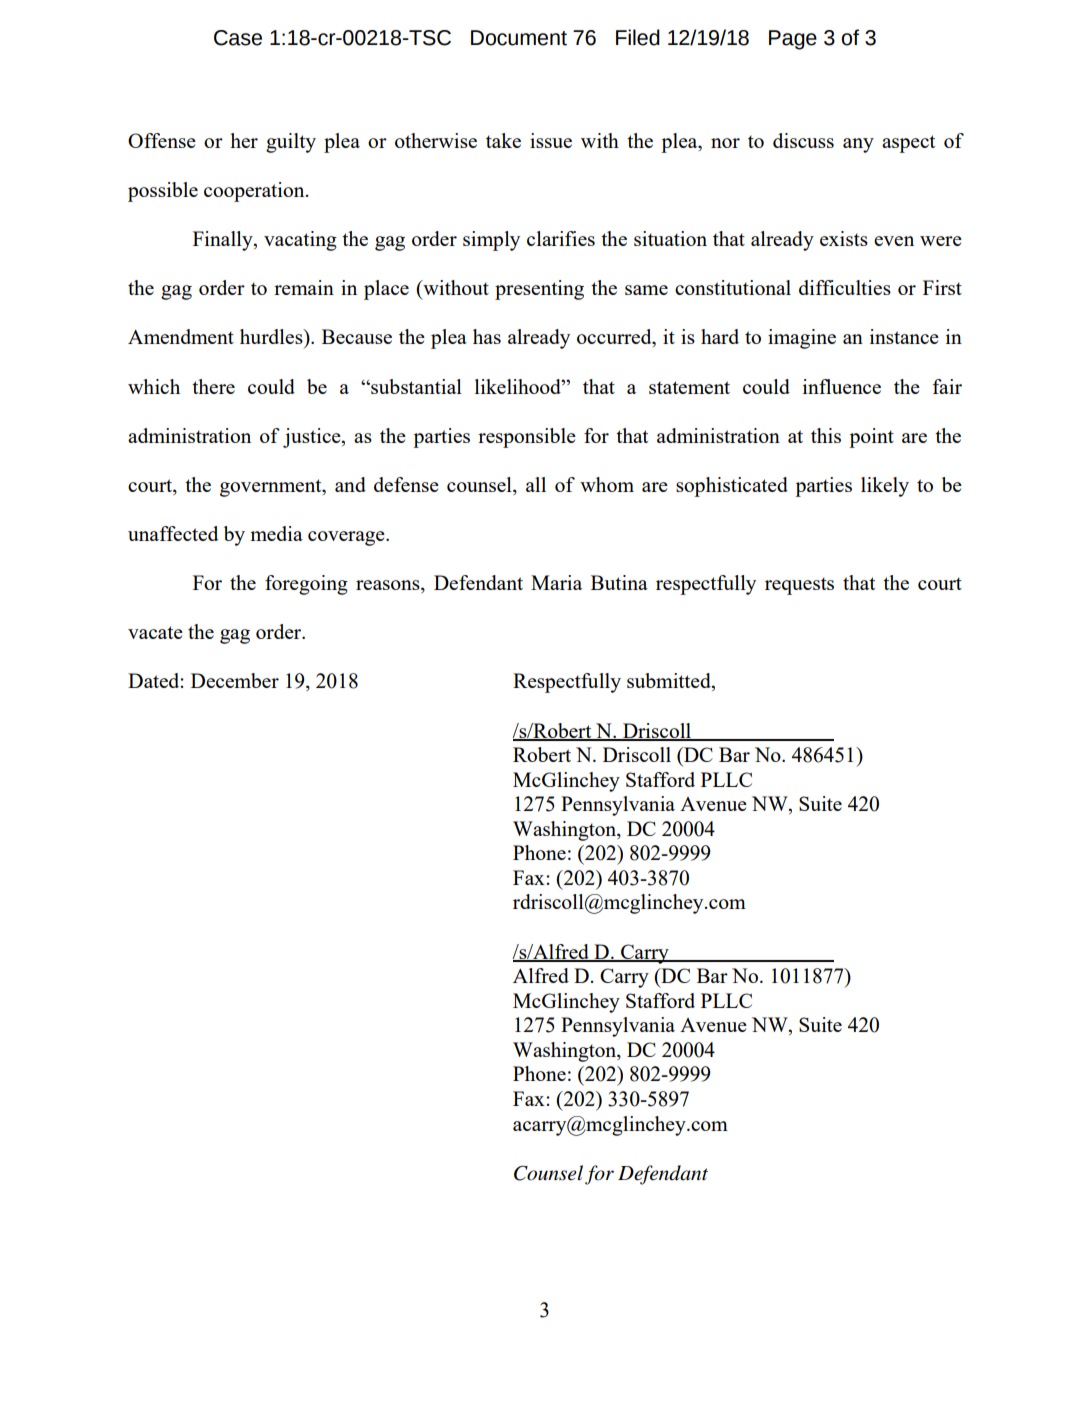  I want to click on Document, so click(519, 38).
